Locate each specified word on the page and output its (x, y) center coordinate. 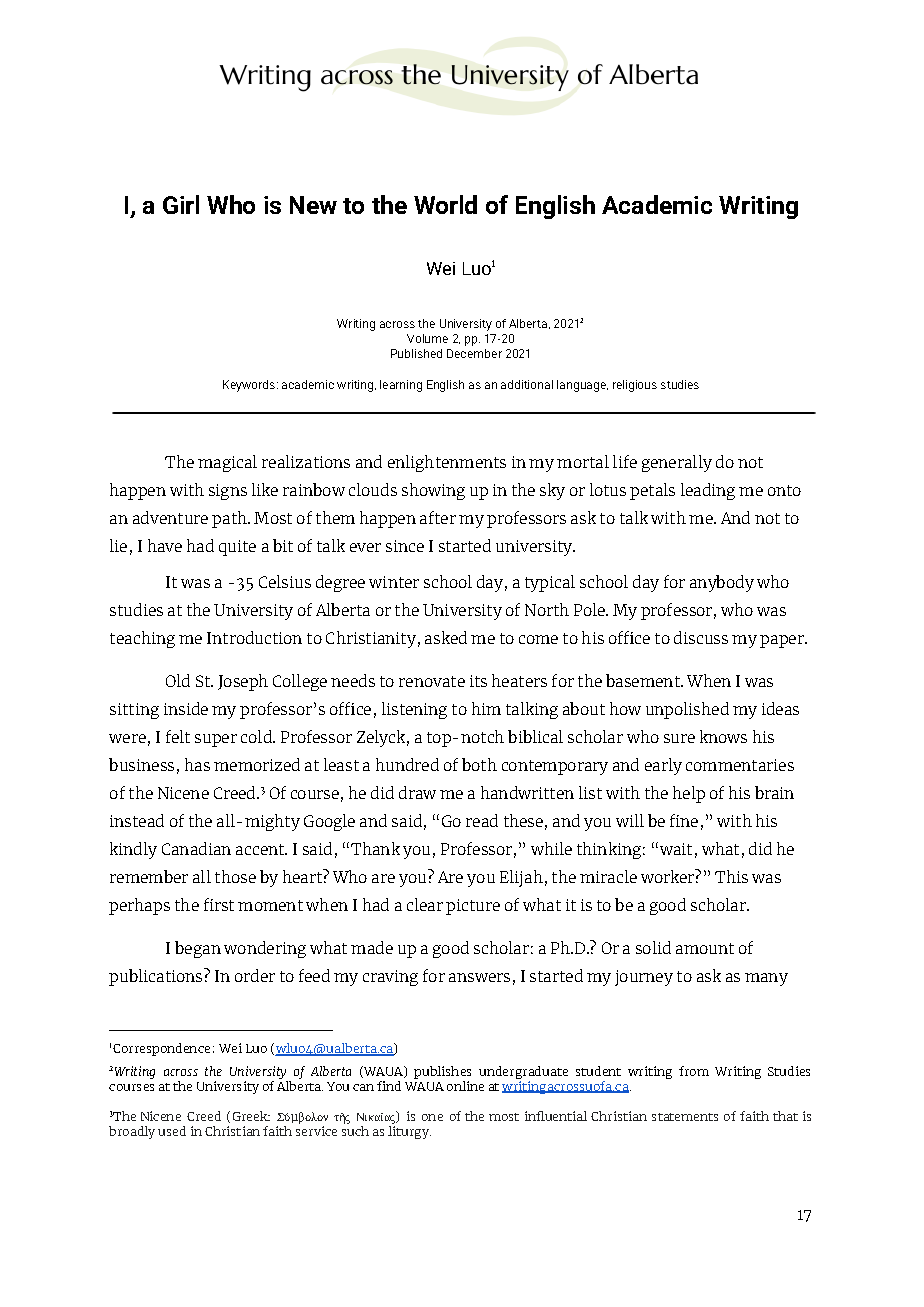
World (445, 204)
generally (677, 463)
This (731, 876)
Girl (181, 204)
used (172, 1131)
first (219, 904)
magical (227, 463)
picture (473, 907)
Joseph (243, 682)
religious (635, 386)
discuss (701, 637)
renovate (432, 681)
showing (433, 491)
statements (685, 1117)
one (432, 1117)
